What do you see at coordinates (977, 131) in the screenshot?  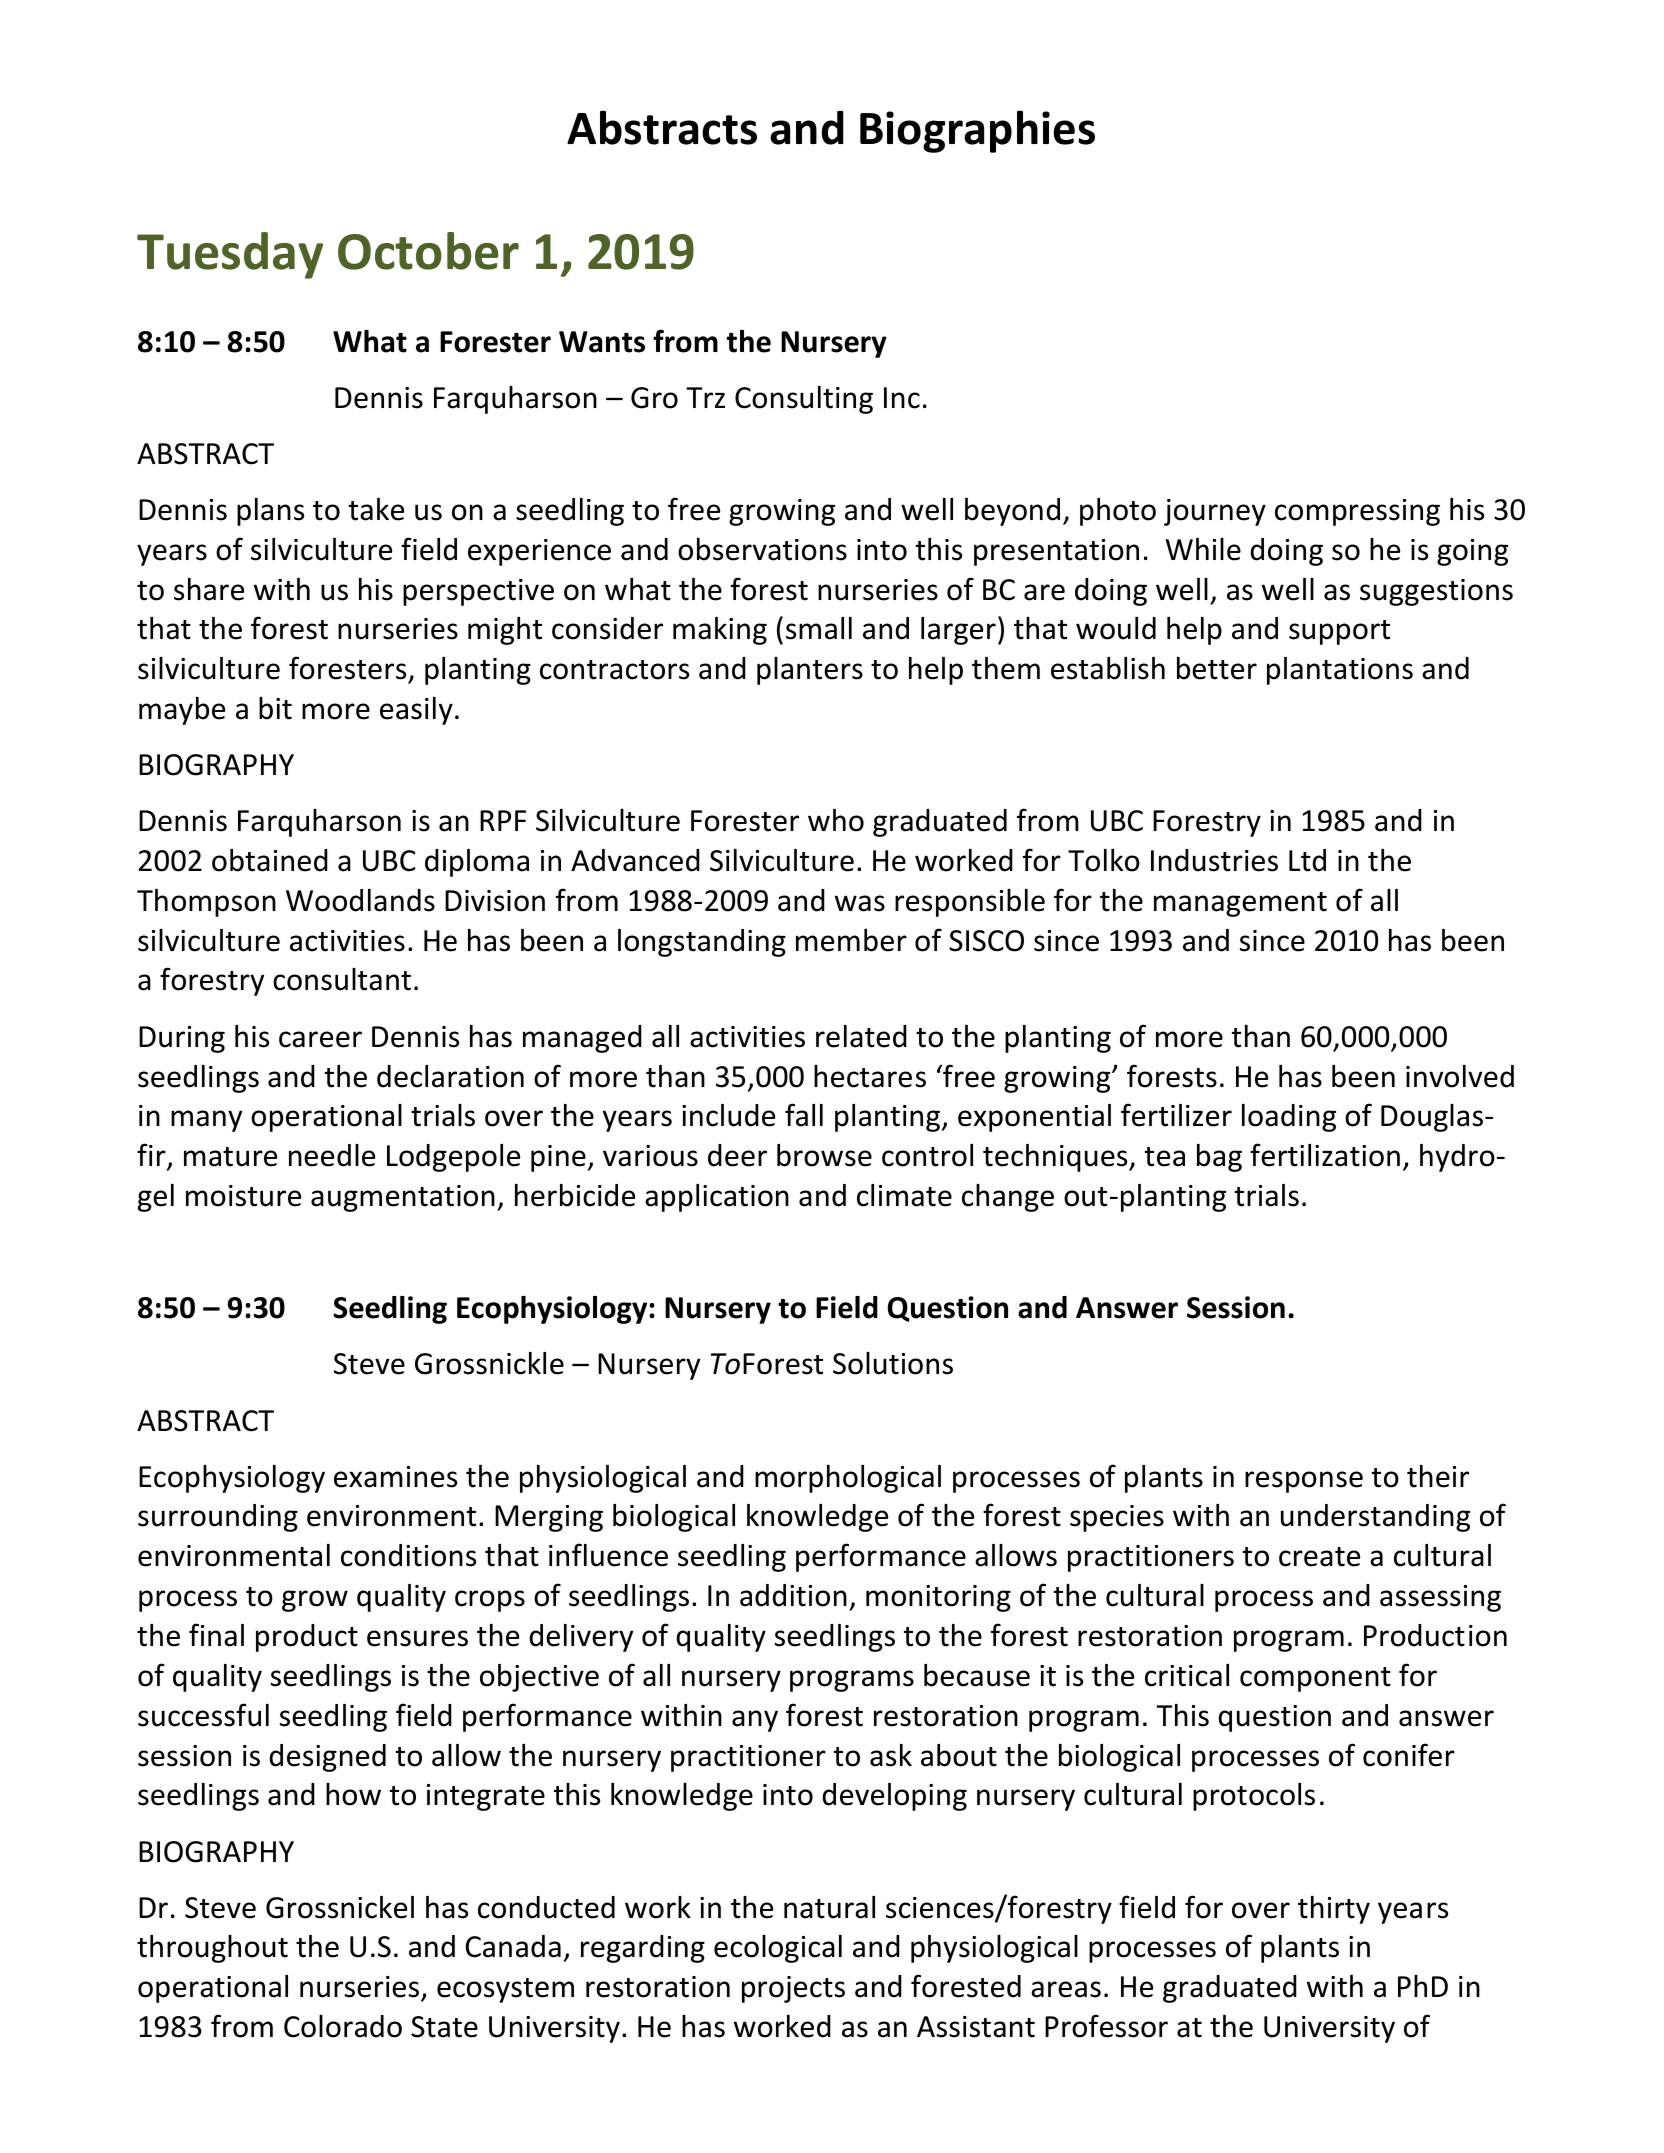 I see `Biographies` at bounding box center [977, 131].
